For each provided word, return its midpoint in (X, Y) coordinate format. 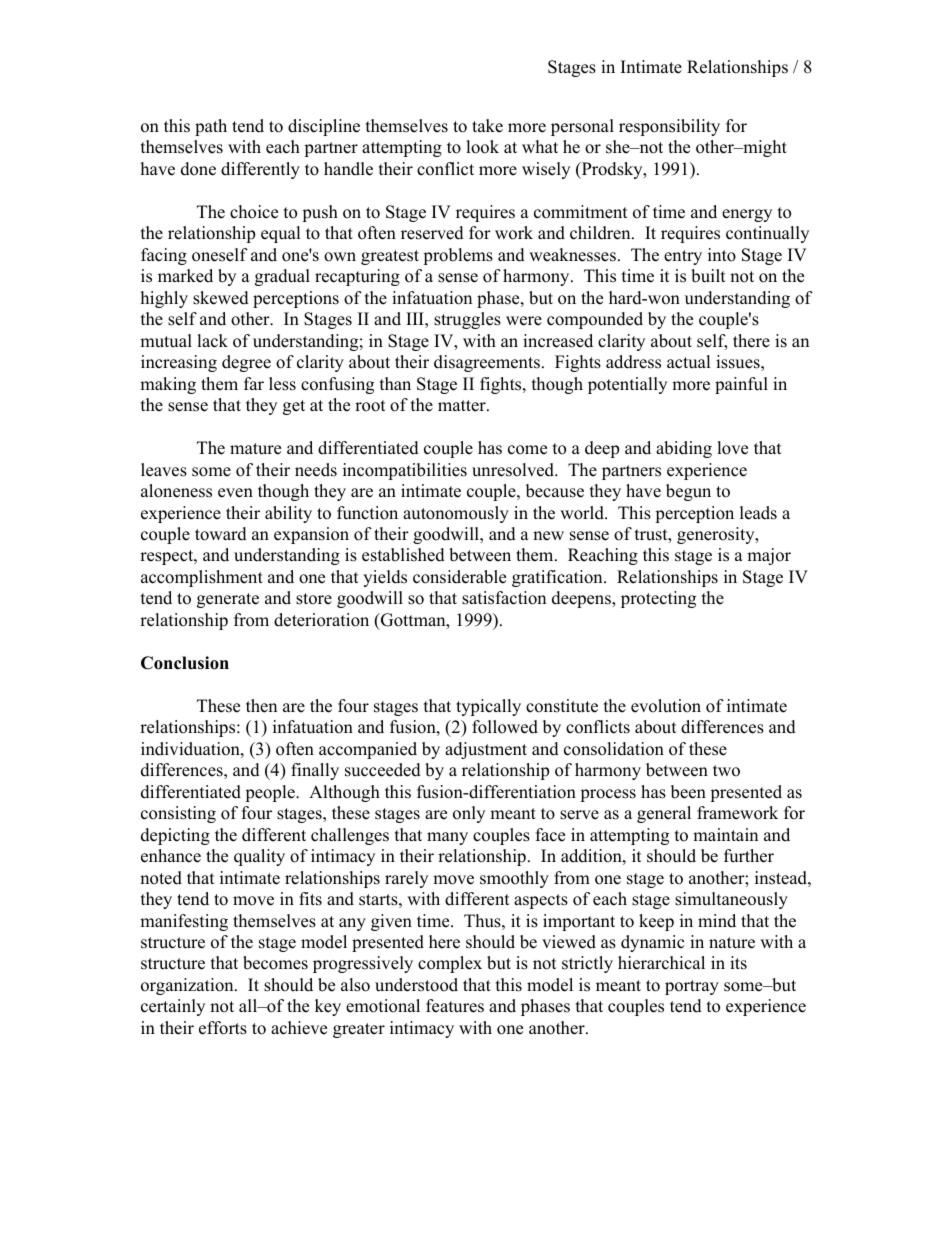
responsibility (669, 127)
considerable (459, 577)
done (198, 169)
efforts (223, 1028)
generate (228, 600)
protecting (658, 599)
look (482, 147)
